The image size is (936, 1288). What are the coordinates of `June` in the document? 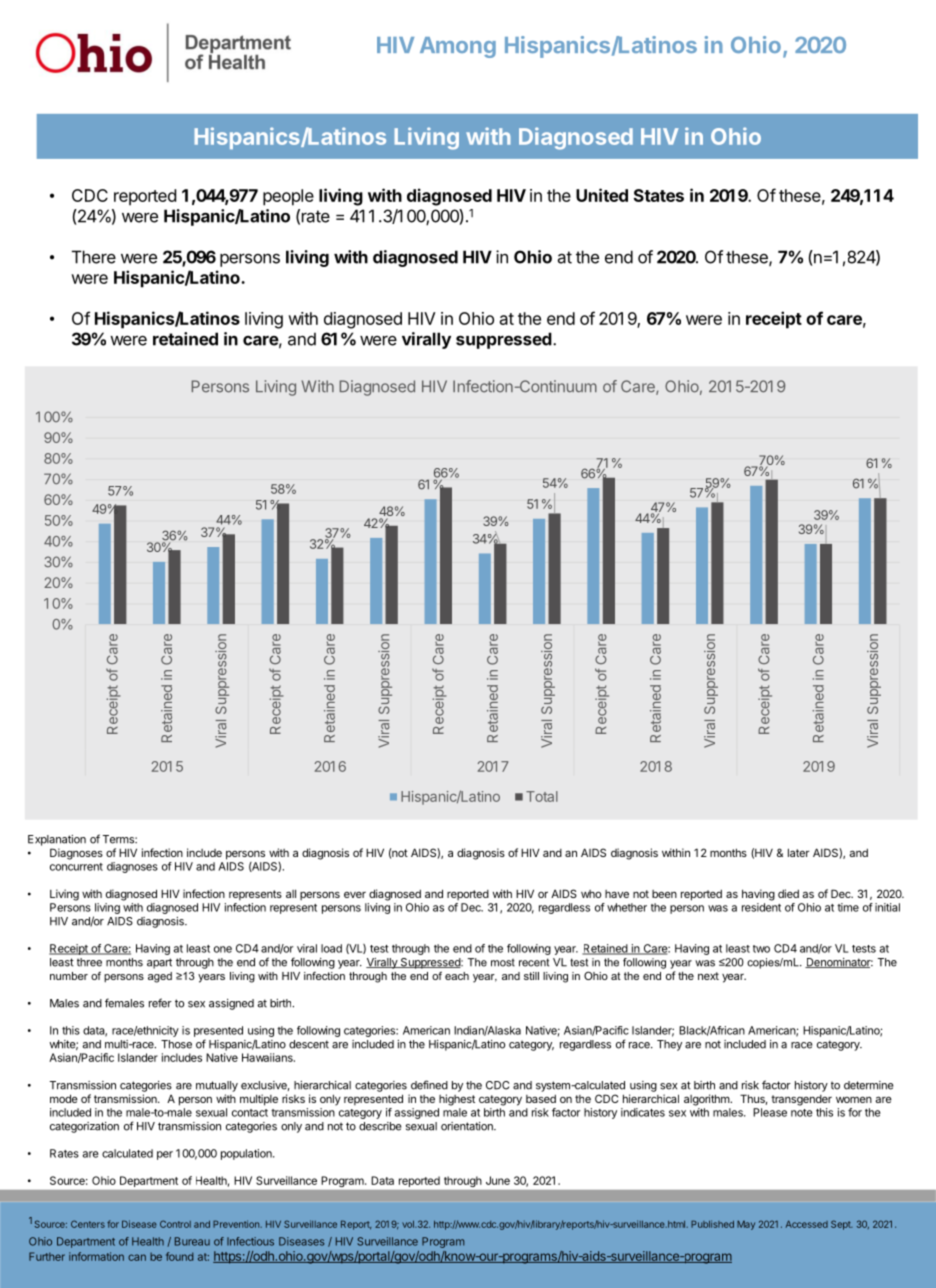 It's located at (498, 1180).
